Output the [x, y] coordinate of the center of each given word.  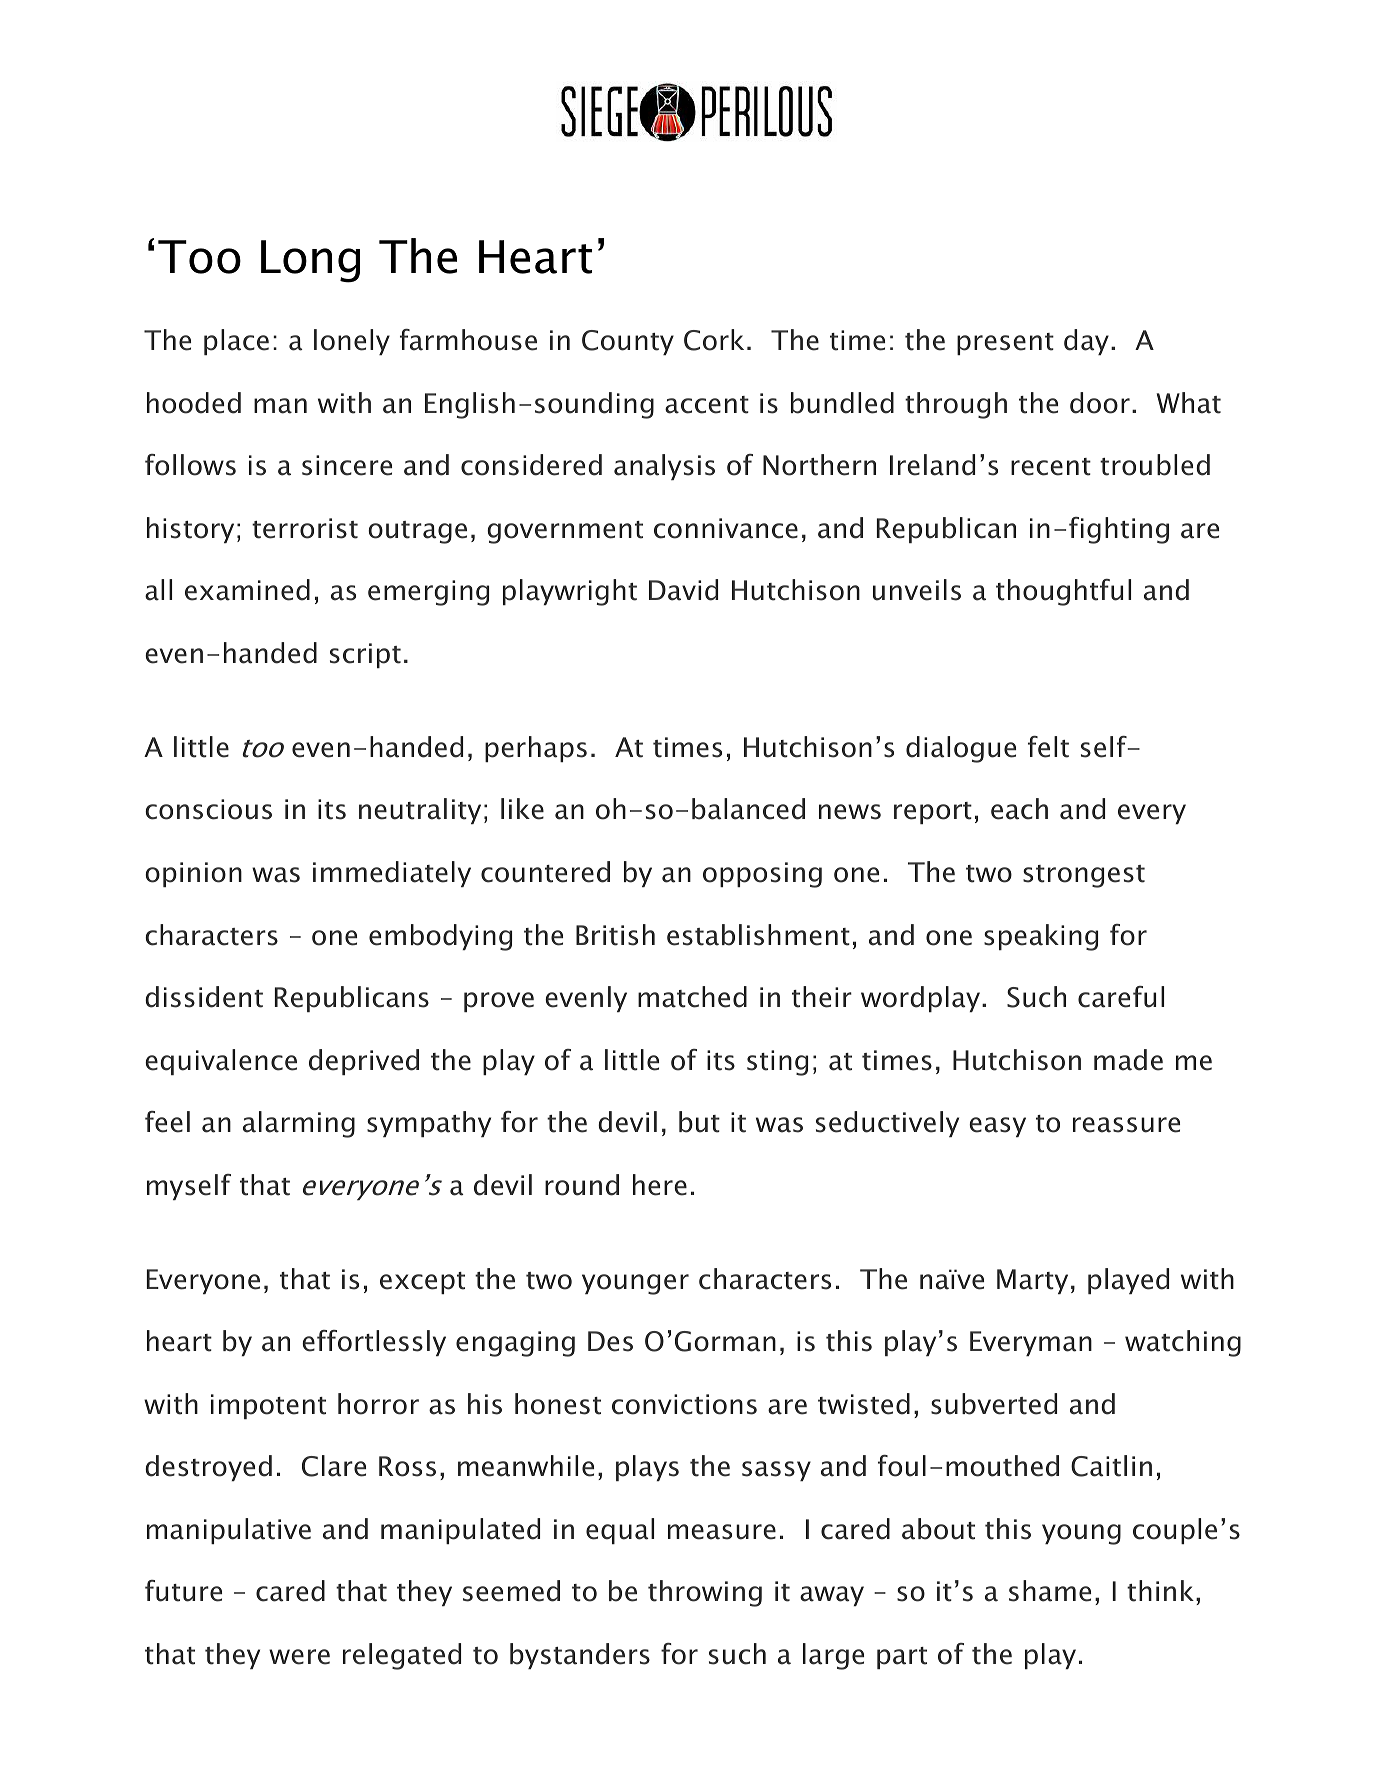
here [660, 1185]
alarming [299, 1124]
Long [310, 261]
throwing [705, 1593]
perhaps [536, 749]
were [299, 1657]
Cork [714, 340]
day [1086, 342]
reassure [1126, 1125]
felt [1048, 747]
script [365, 655]
